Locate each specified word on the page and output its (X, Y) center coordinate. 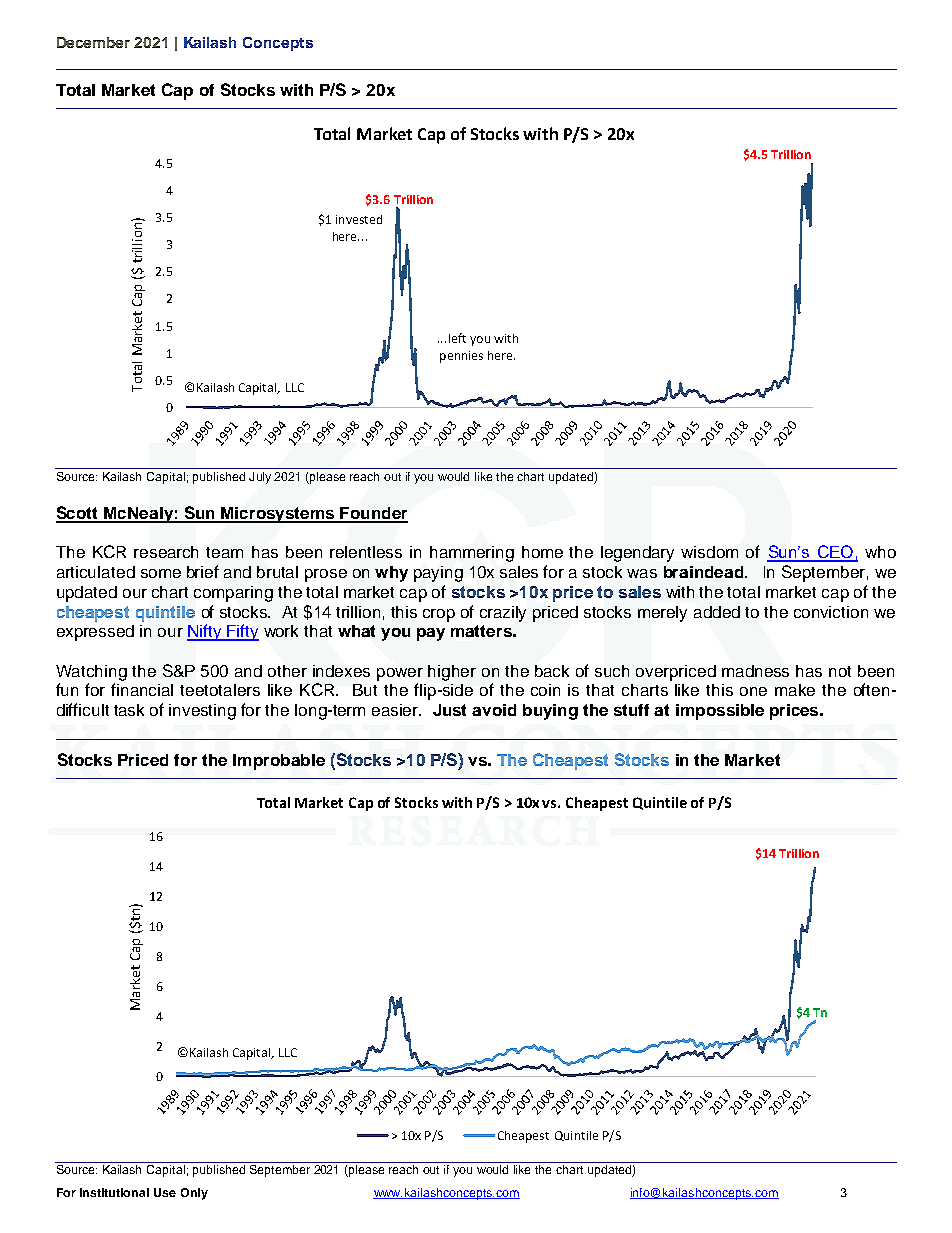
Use (165, 1192)
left (457, 338)
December (93, 42)
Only (194, 1194)
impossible (720, 712)
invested (359, 219)
